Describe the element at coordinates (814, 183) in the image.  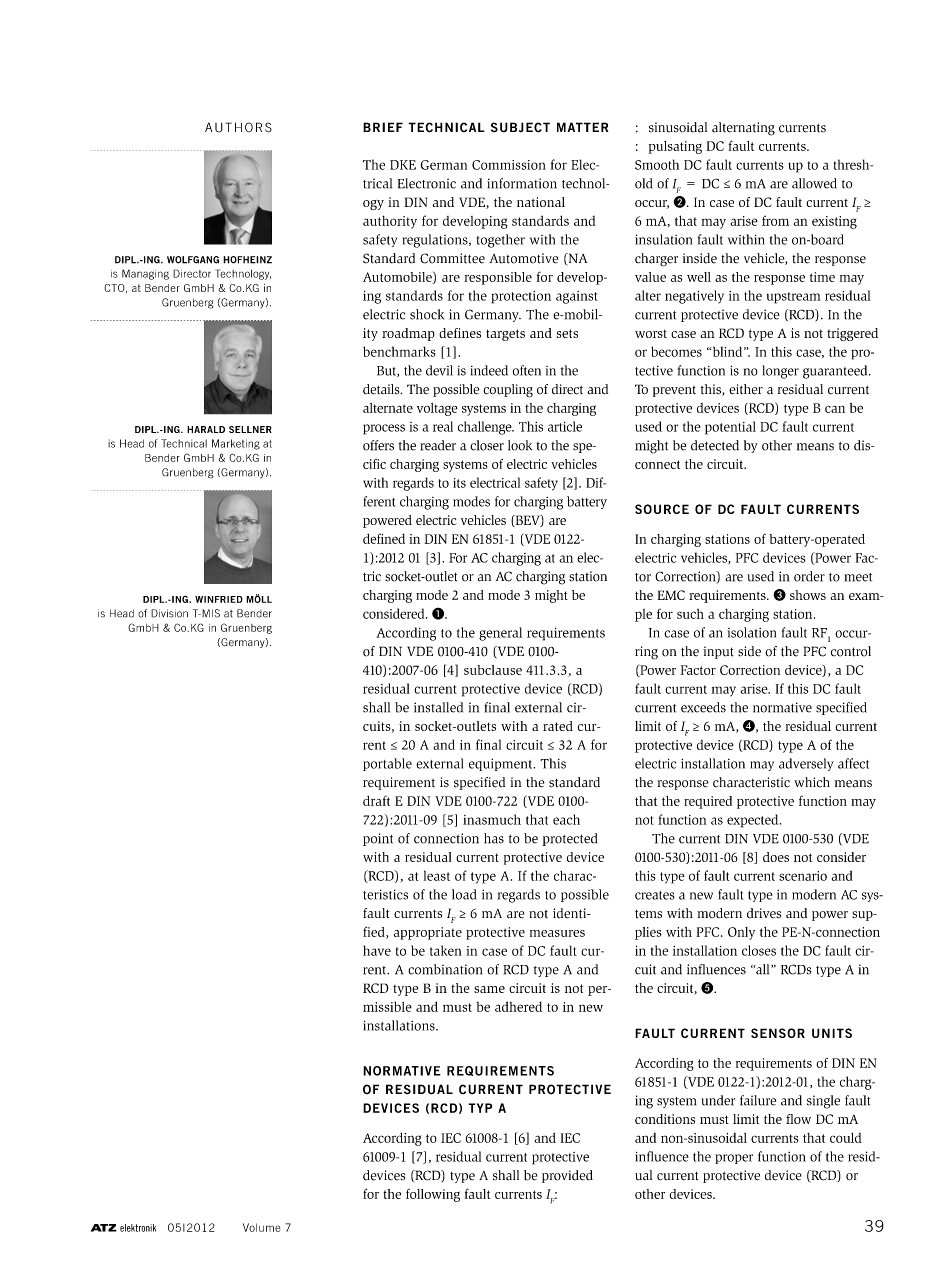
I see `allowed` at that location.
